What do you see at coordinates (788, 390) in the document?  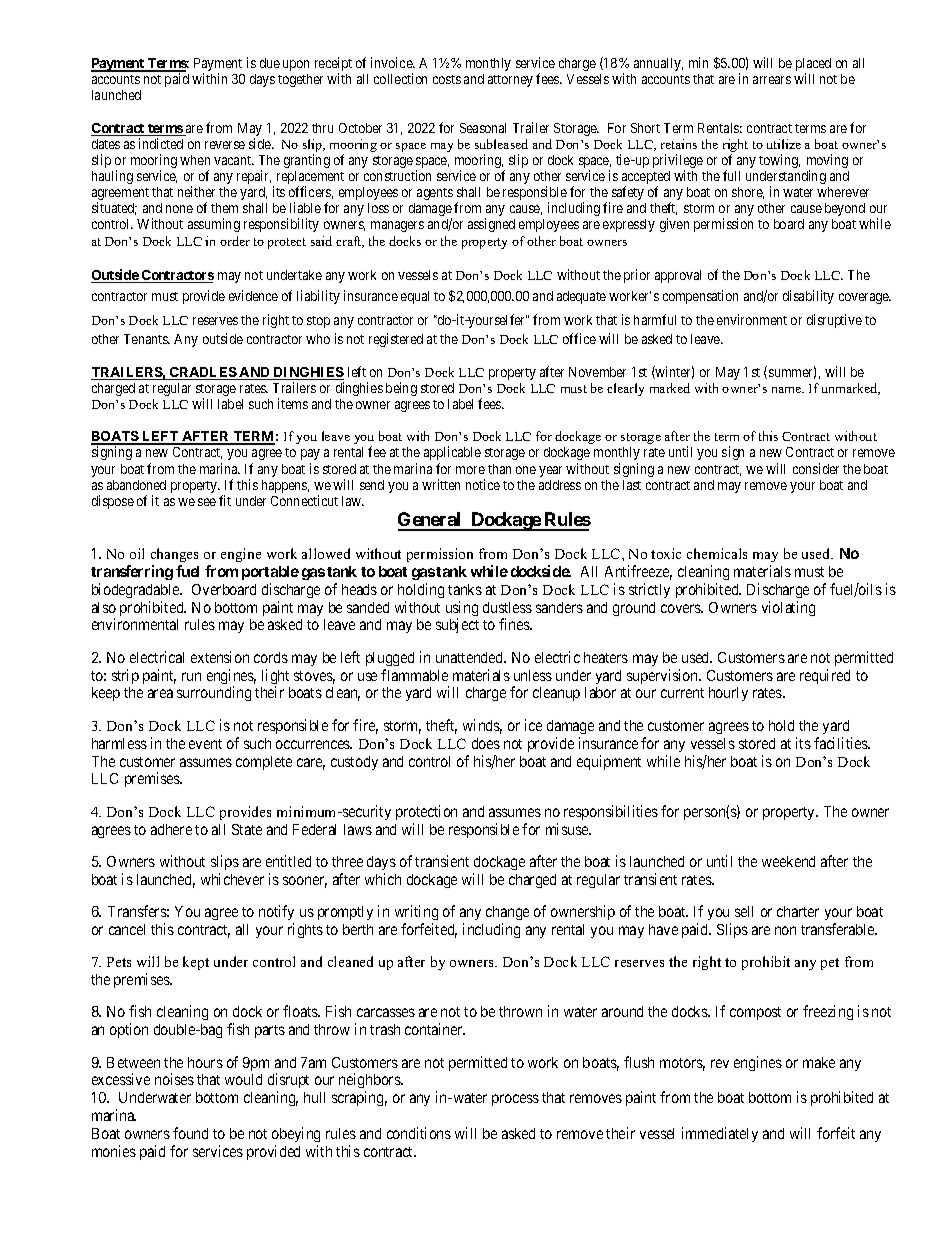 I see `name` at bounding box center [788, 390].
